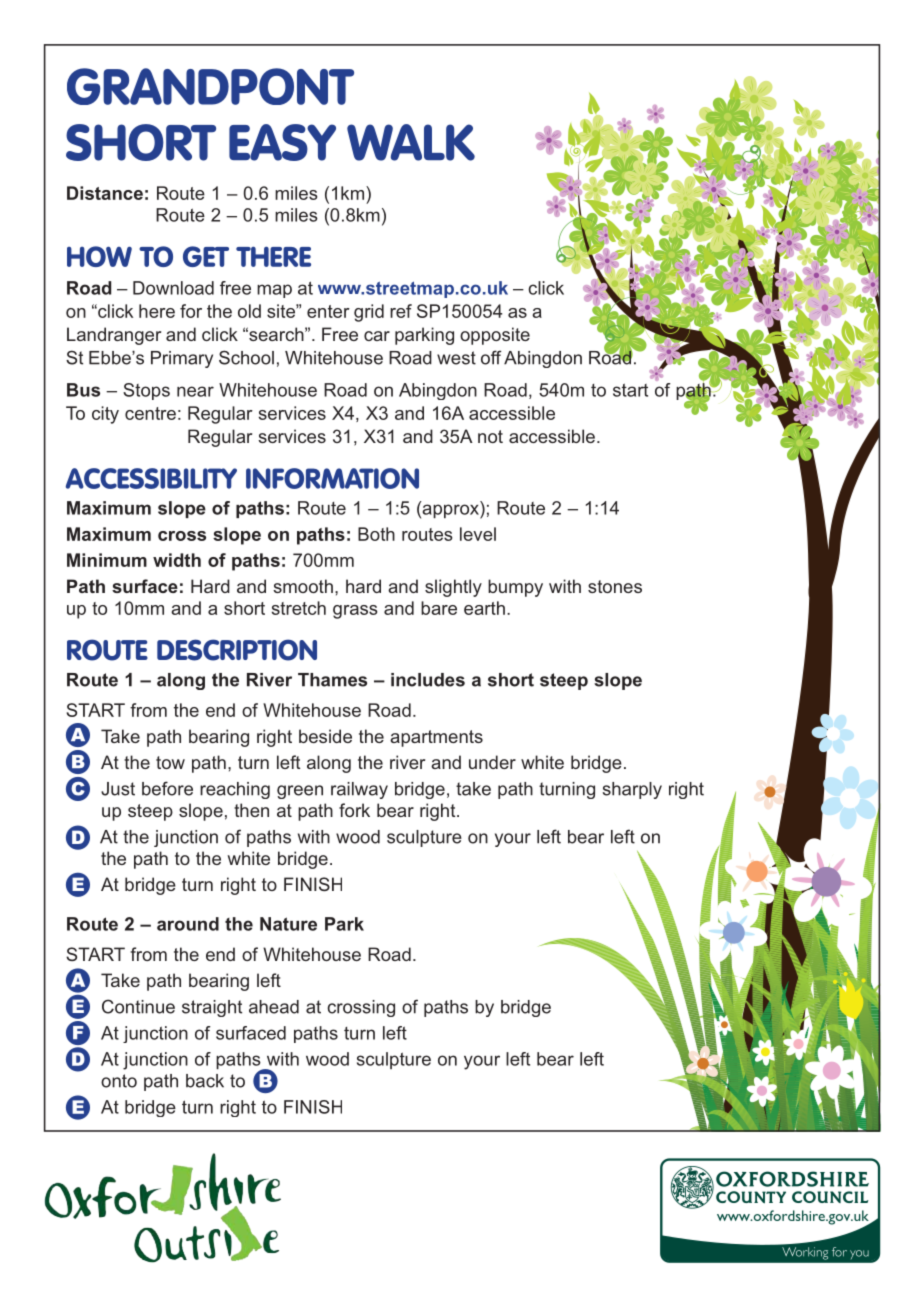 The height and width of the page is (1308, 924). I want to click on stones, so click(615, 586).
